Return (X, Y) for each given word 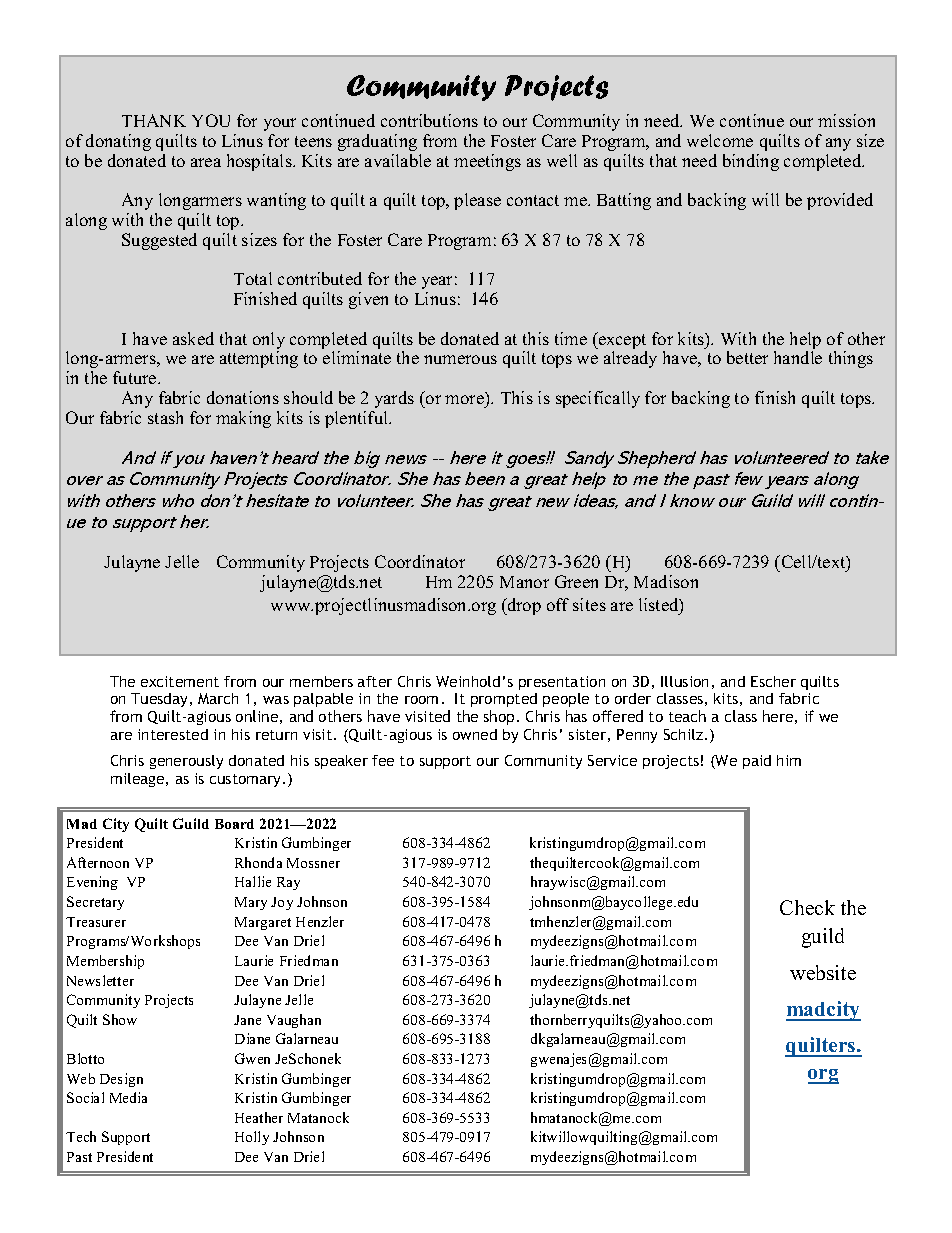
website (823, 972)
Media (128, 1097)
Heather (259, 1117)
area (206, 162)
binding (751, 162)
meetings (487, 162)
